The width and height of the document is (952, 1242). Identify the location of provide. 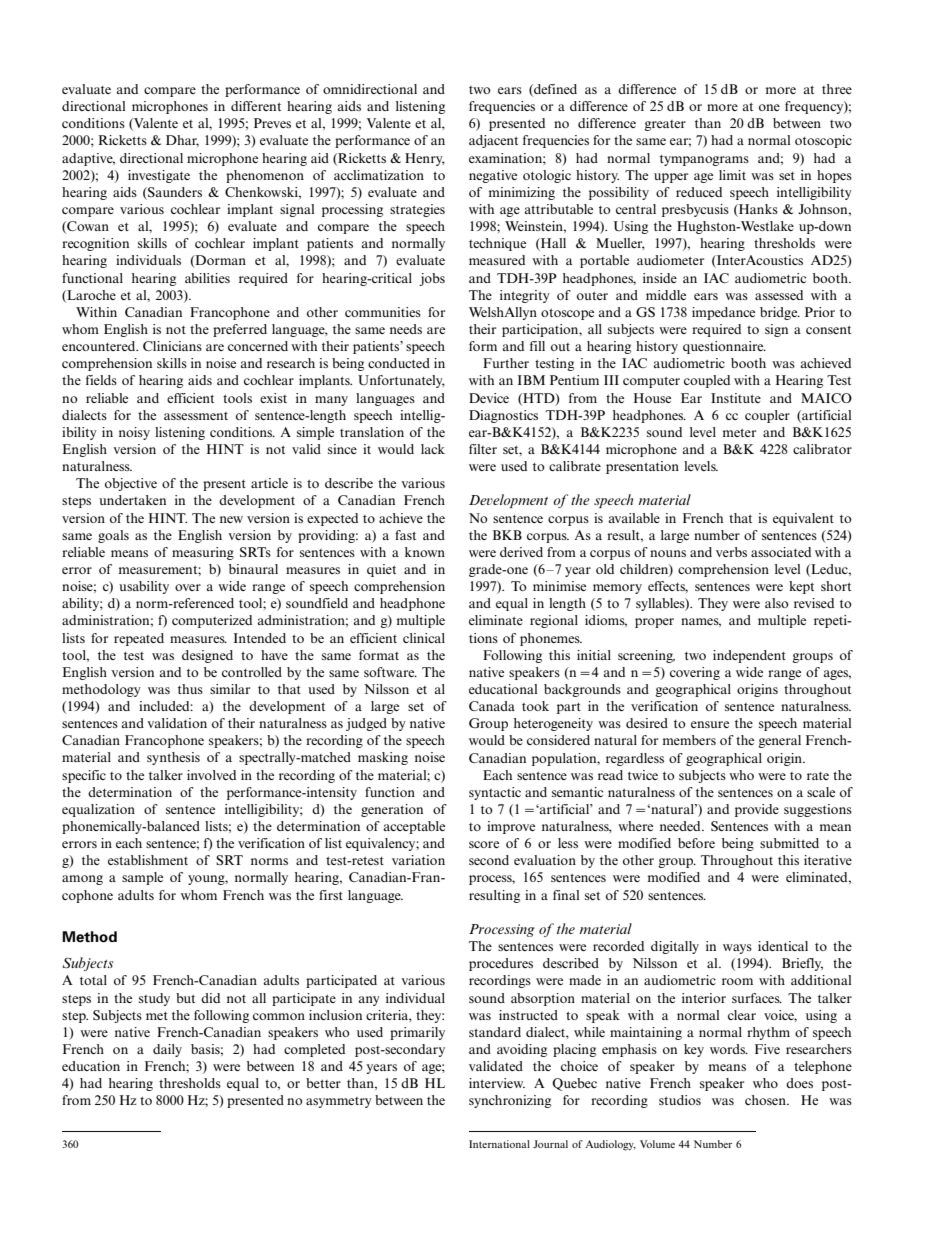
(757, 810).
